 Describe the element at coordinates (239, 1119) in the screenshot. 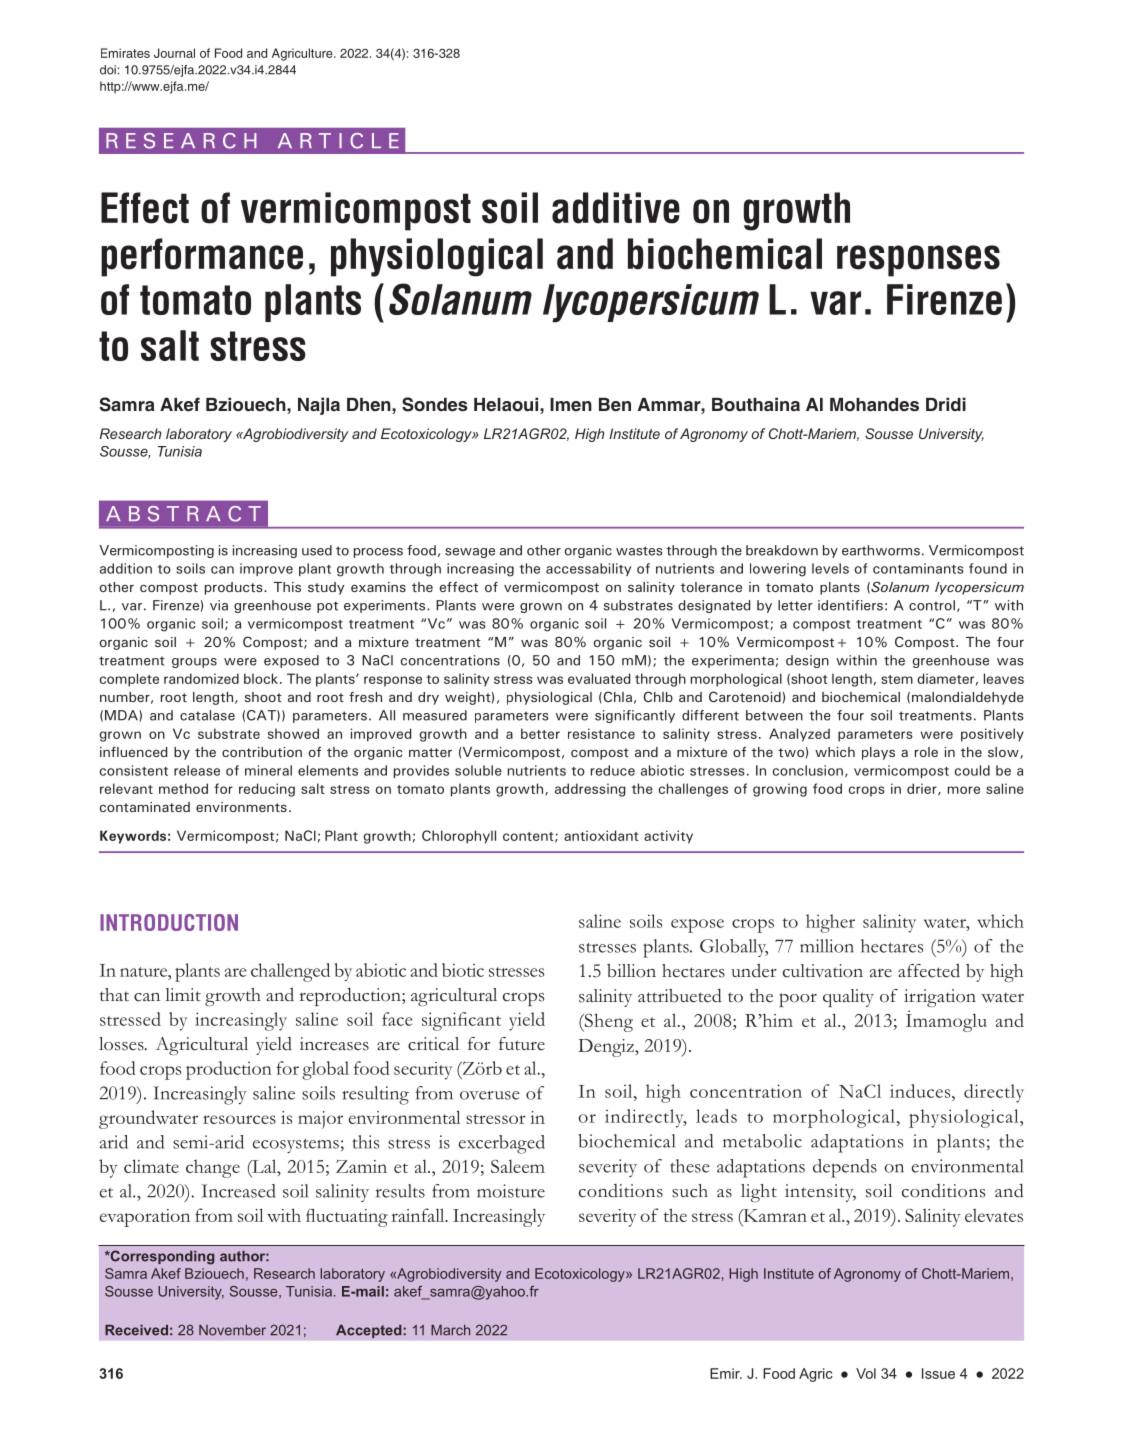

I see `resources` at that location.
